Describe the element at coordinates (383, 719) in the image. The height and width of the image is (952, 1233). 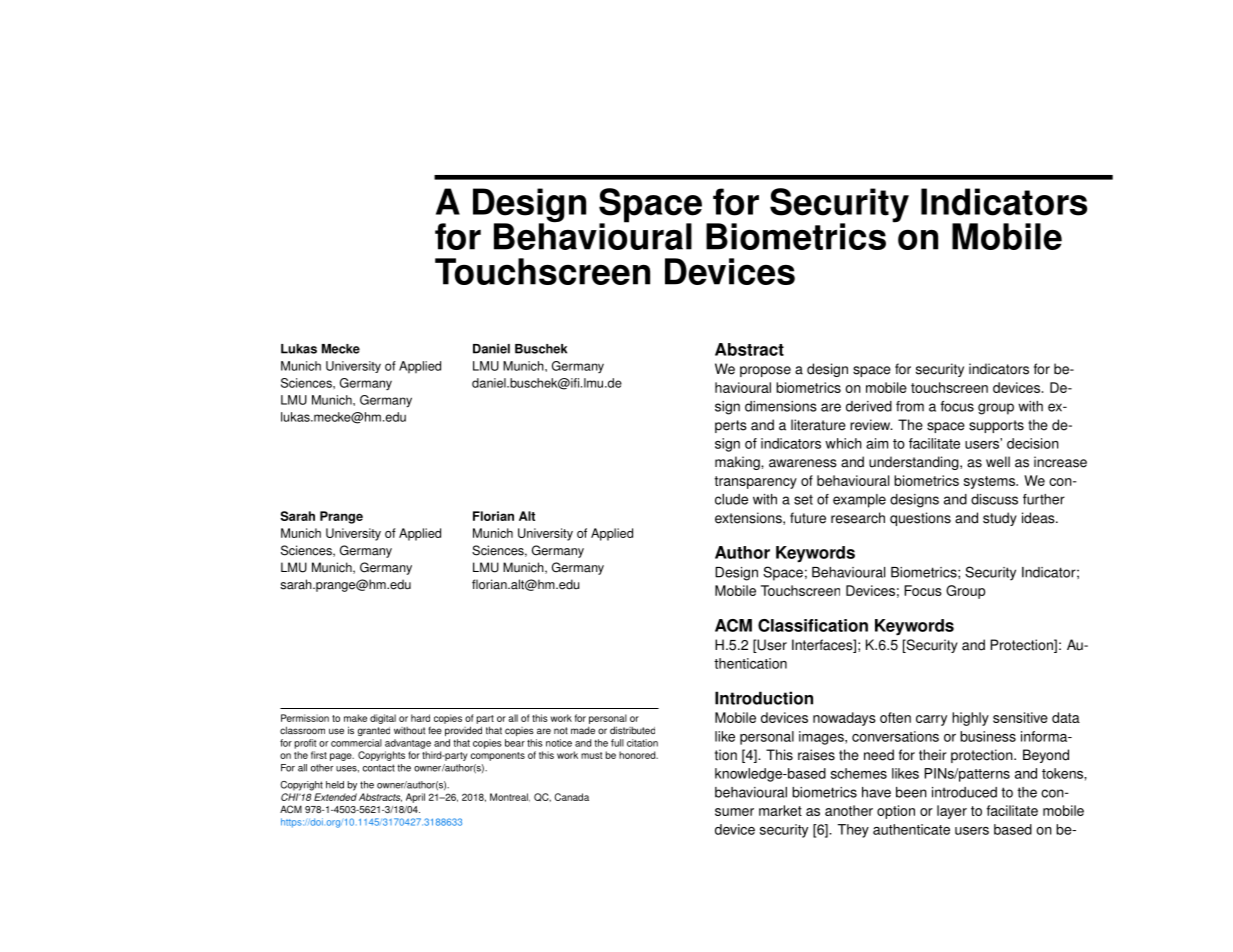
I see `digital` at that location.
